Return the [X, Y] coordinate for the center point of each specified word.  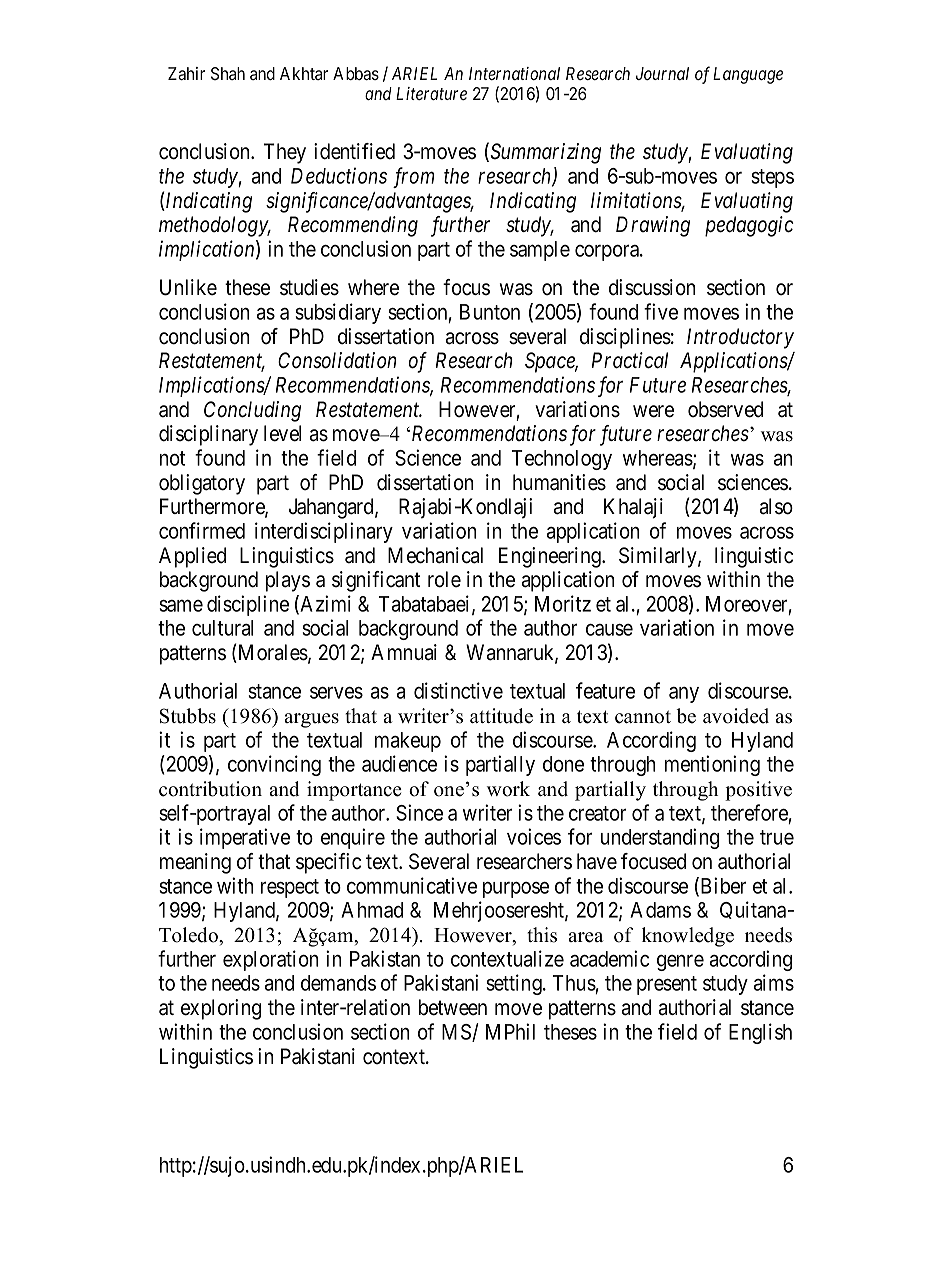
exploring [221, 1009]
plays [288, 581]
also [776, 506]
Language [748, 75]
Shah [228, 73]
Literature [431, 93]
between [453, 1007]
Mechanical [435, 555]
